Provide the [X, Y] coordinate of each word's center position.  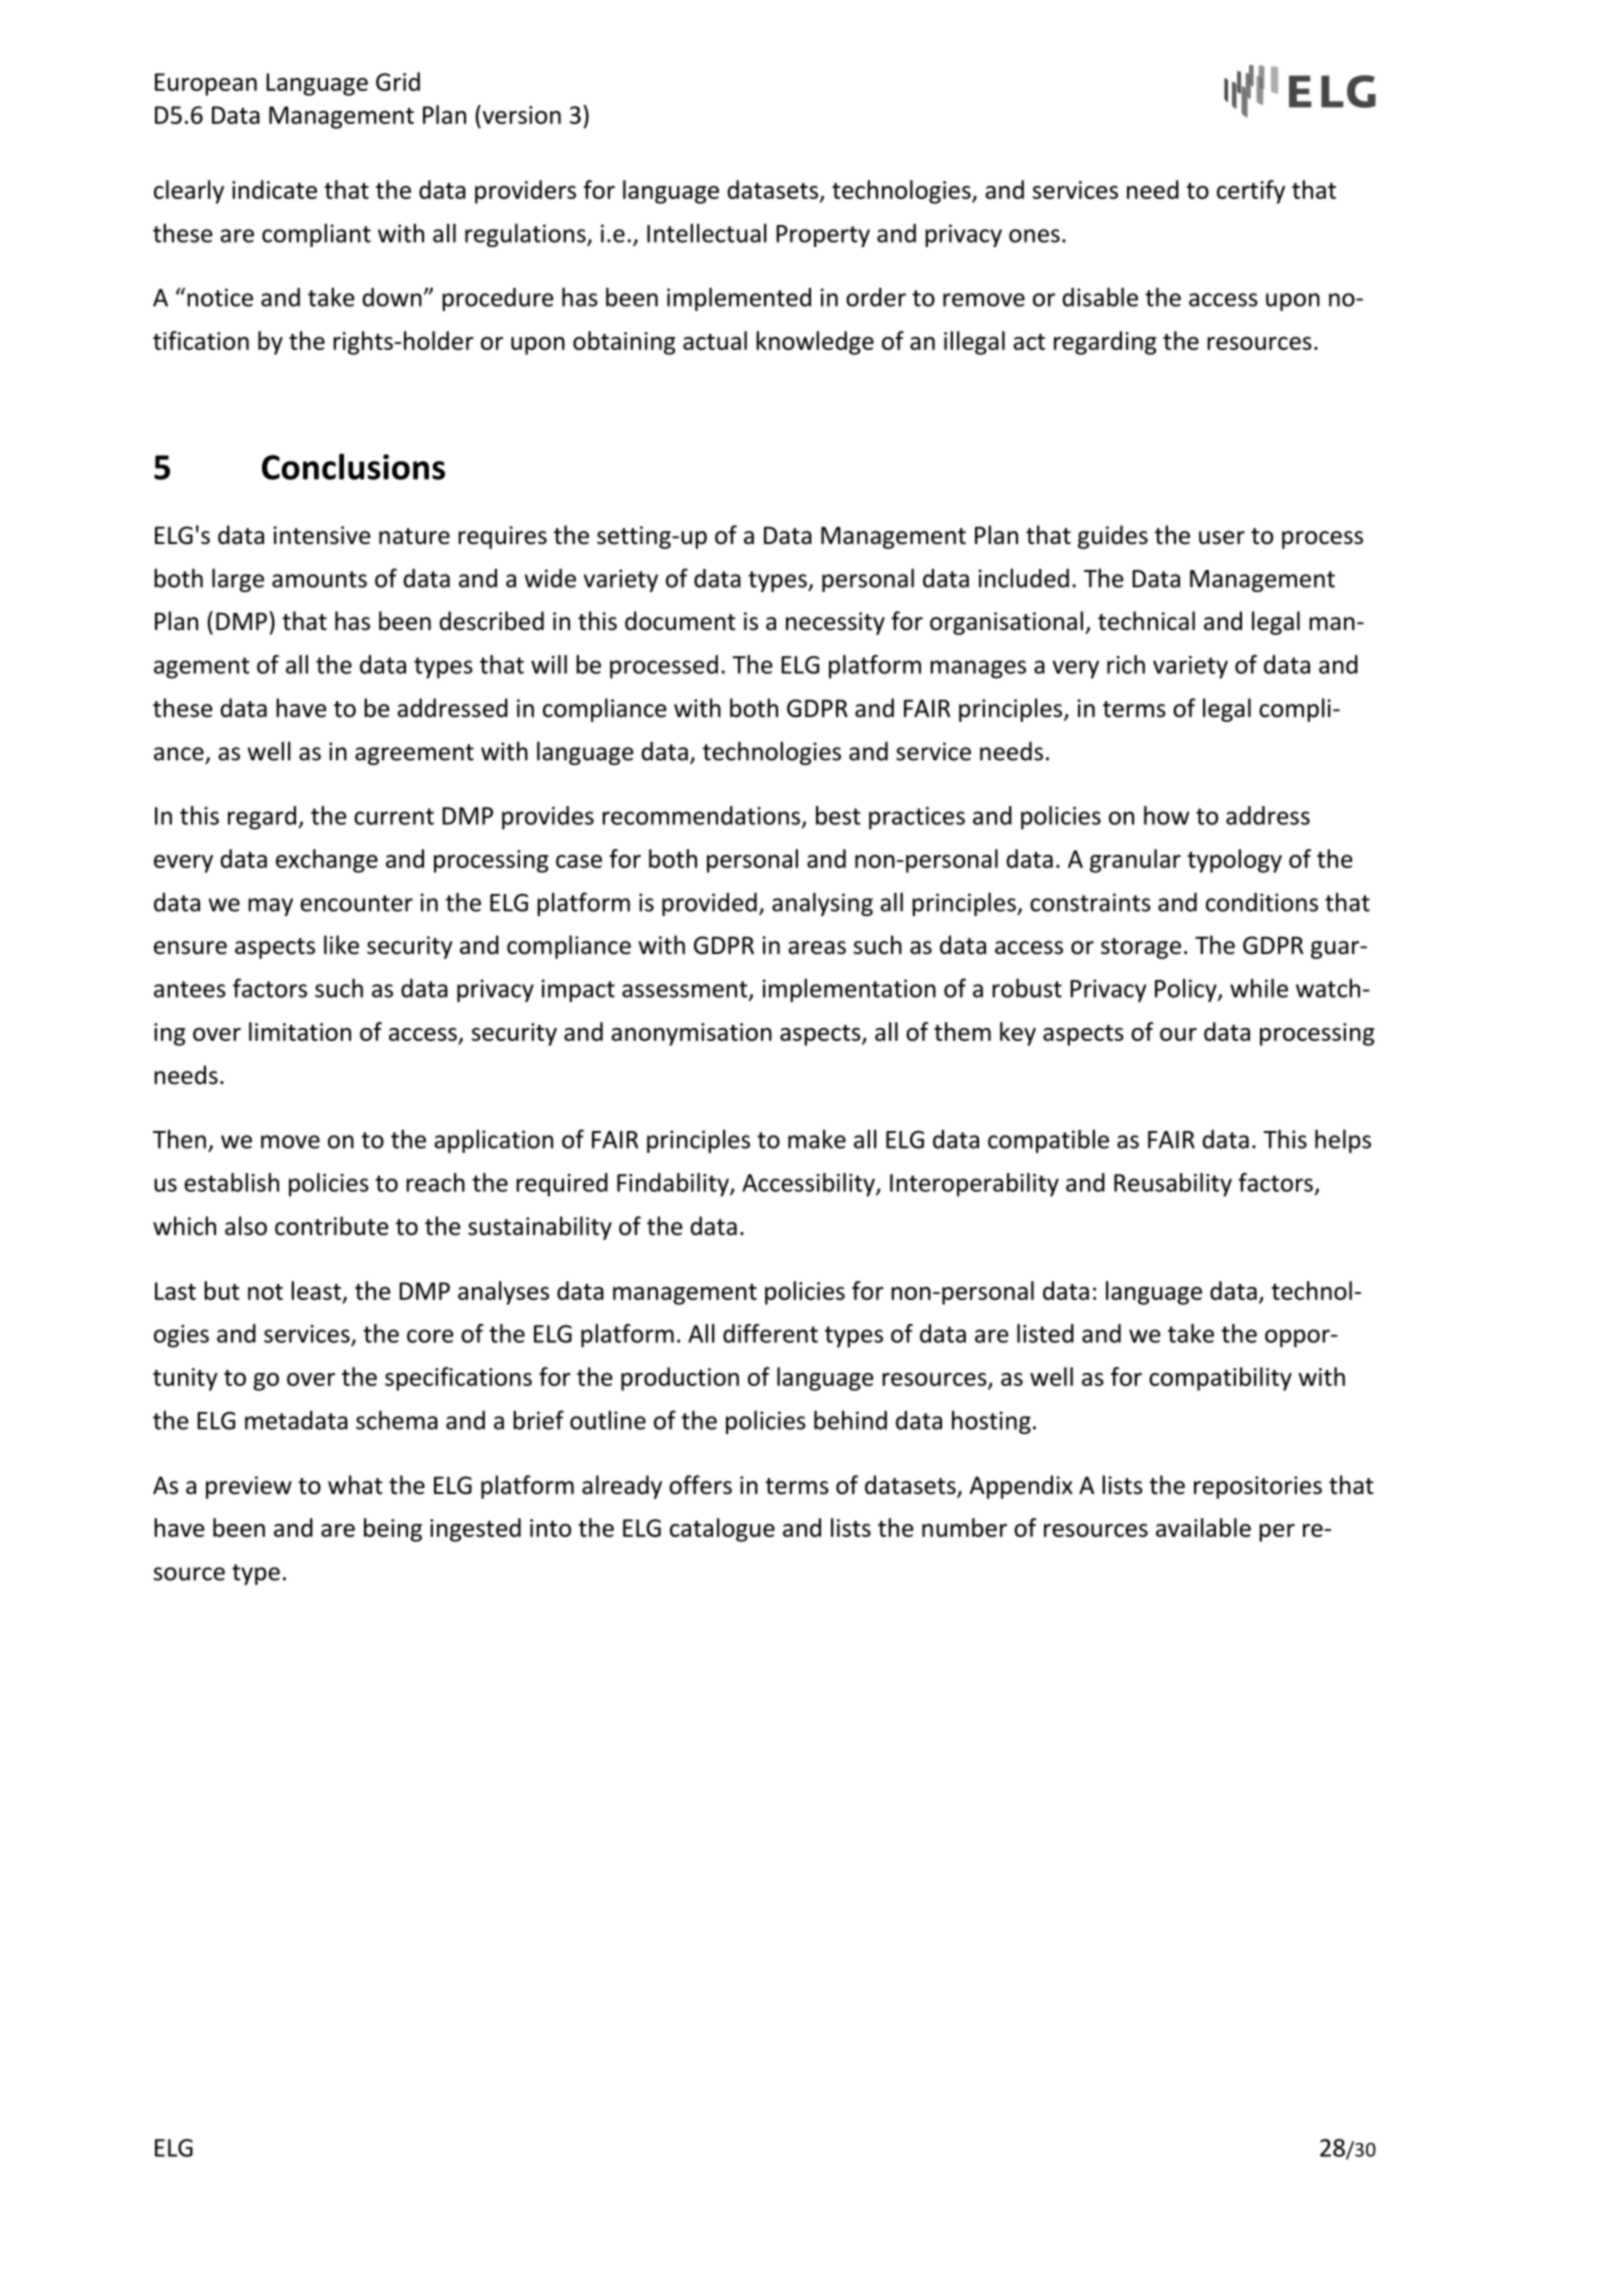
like [341, 945]
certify [1251, 192]
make [817, 1139]
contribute [332, 1226]
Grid [398, 81]
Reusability [1173, 1185]
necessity [835, 623]
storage [1141, 948]
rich [1126, 664]
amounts [319, 579]
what [355, 1485]
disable [1100, 297]
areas [817, 948]
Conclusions [353, 466]
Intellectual [707, 233]
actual [715, 340]
